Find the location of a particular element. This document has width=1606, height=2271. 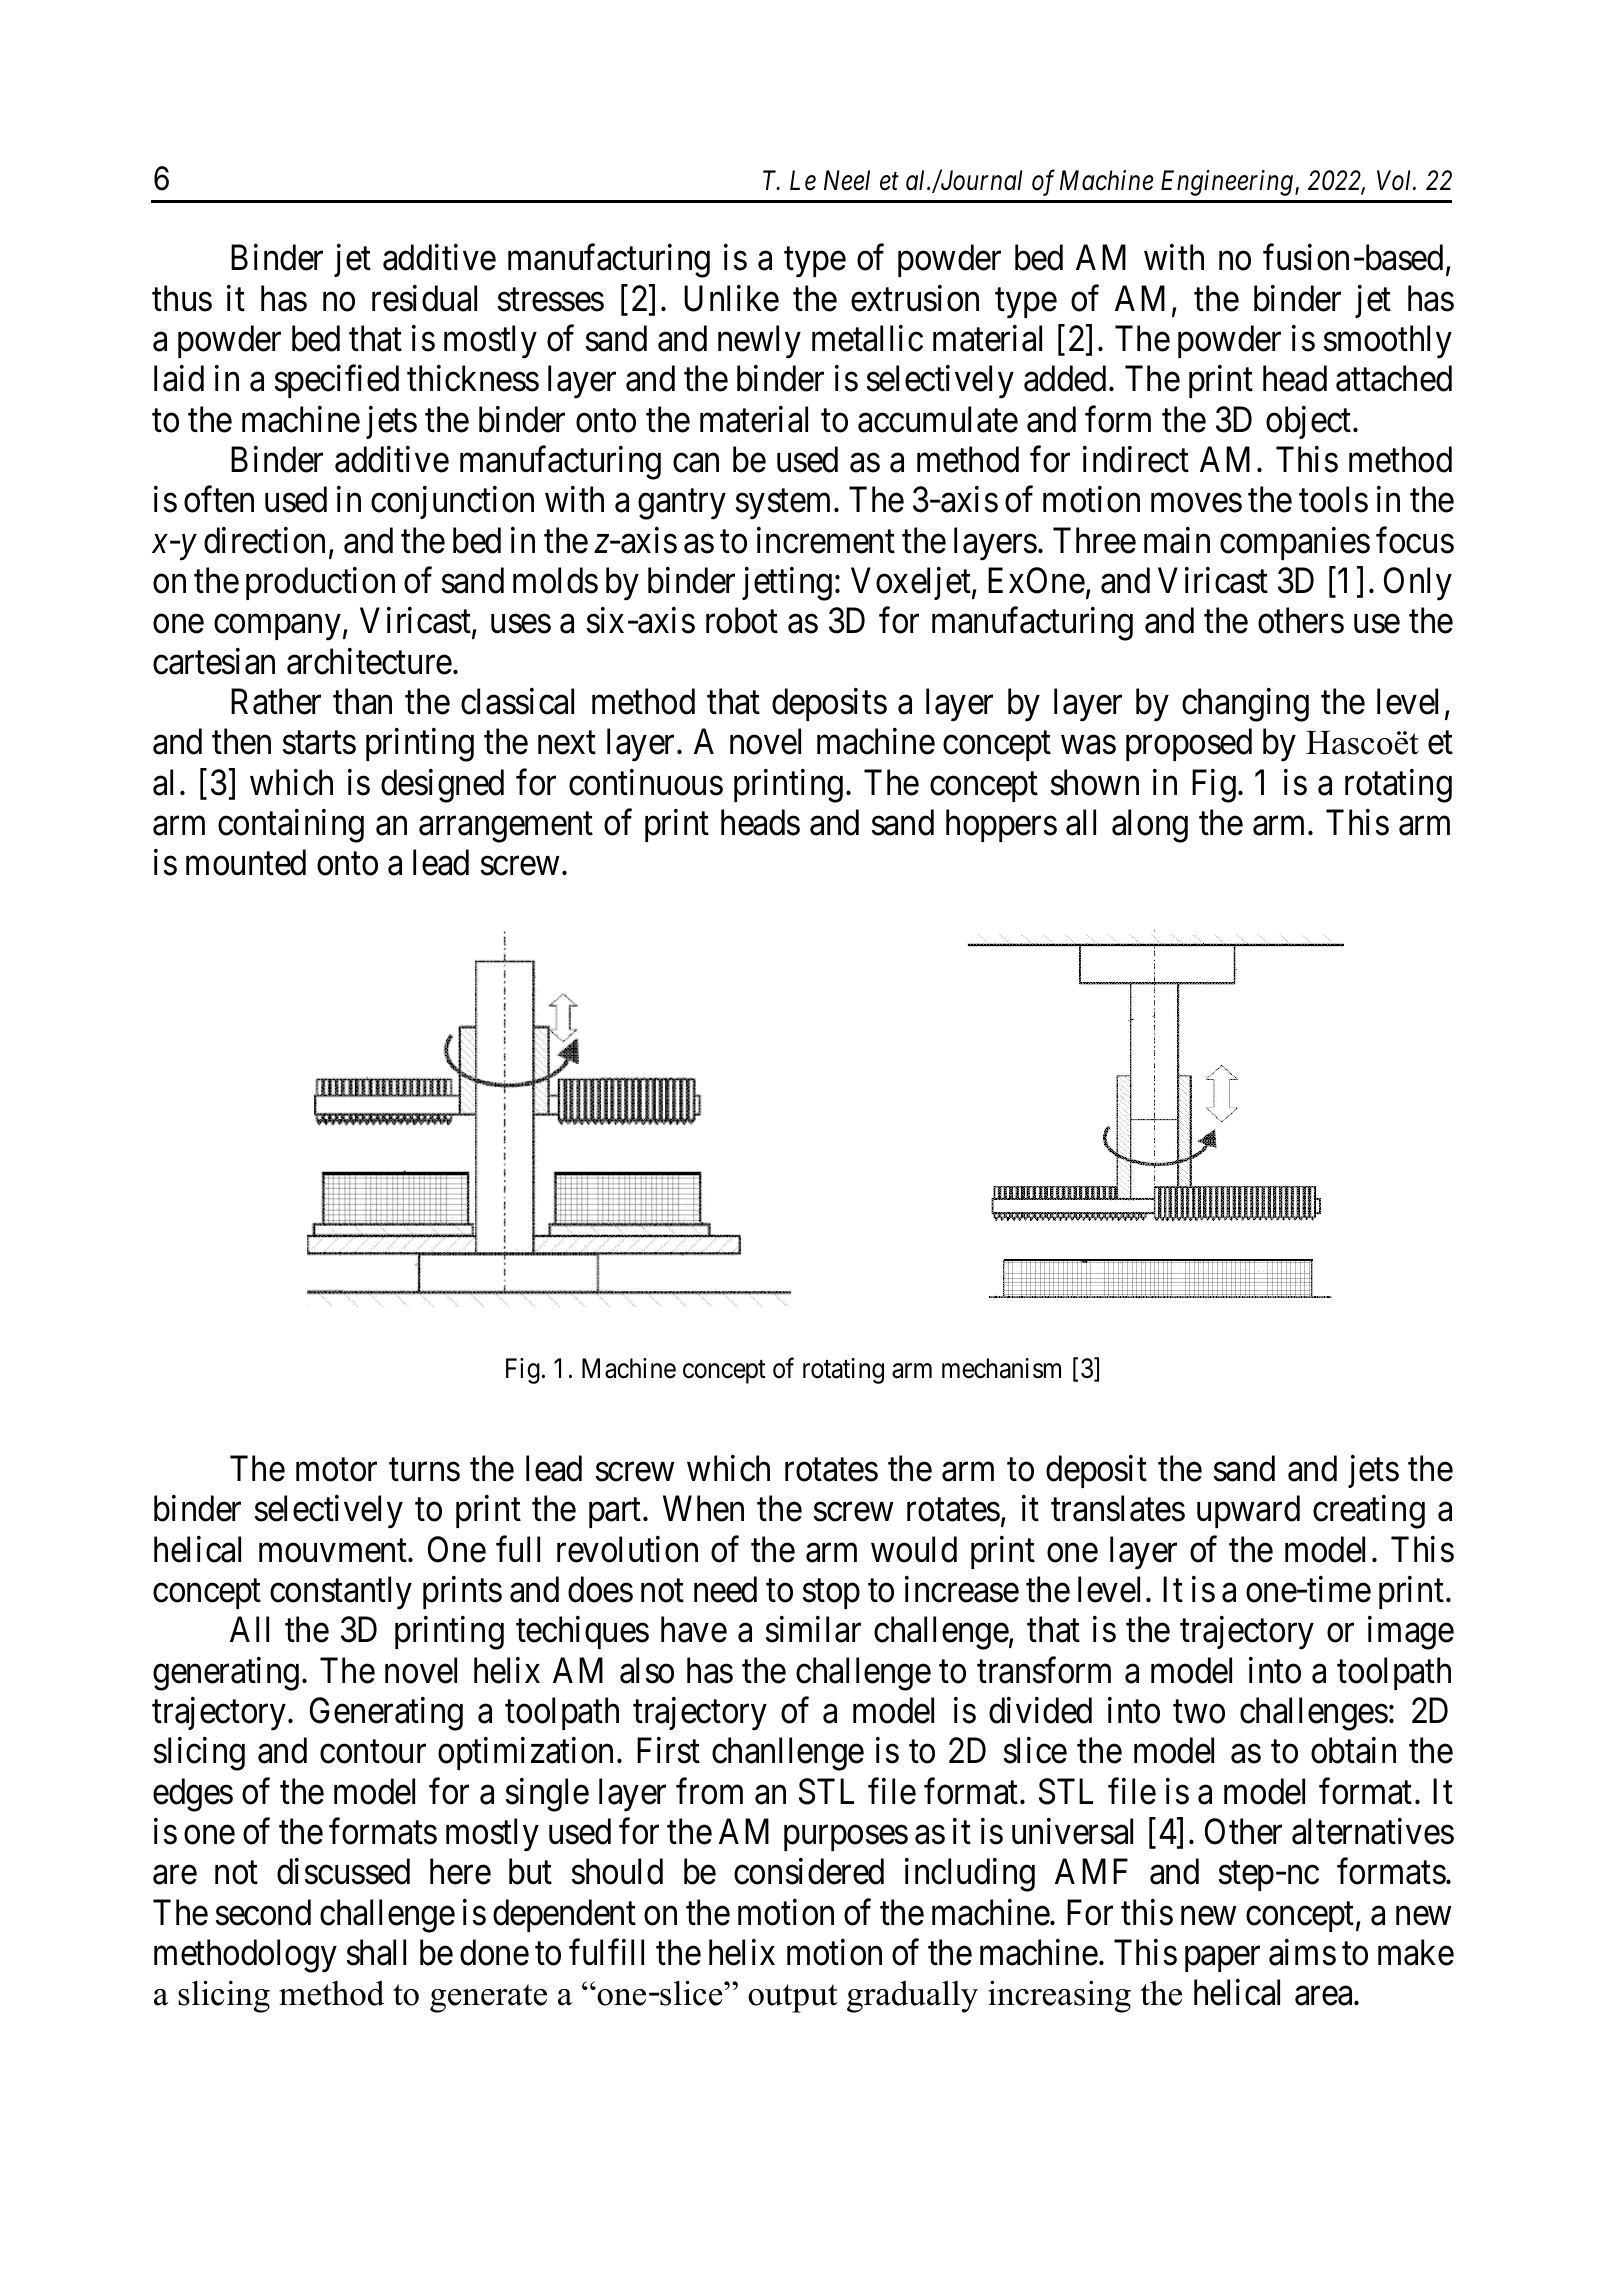

Engineering is located at coordinates (1227, 183).
